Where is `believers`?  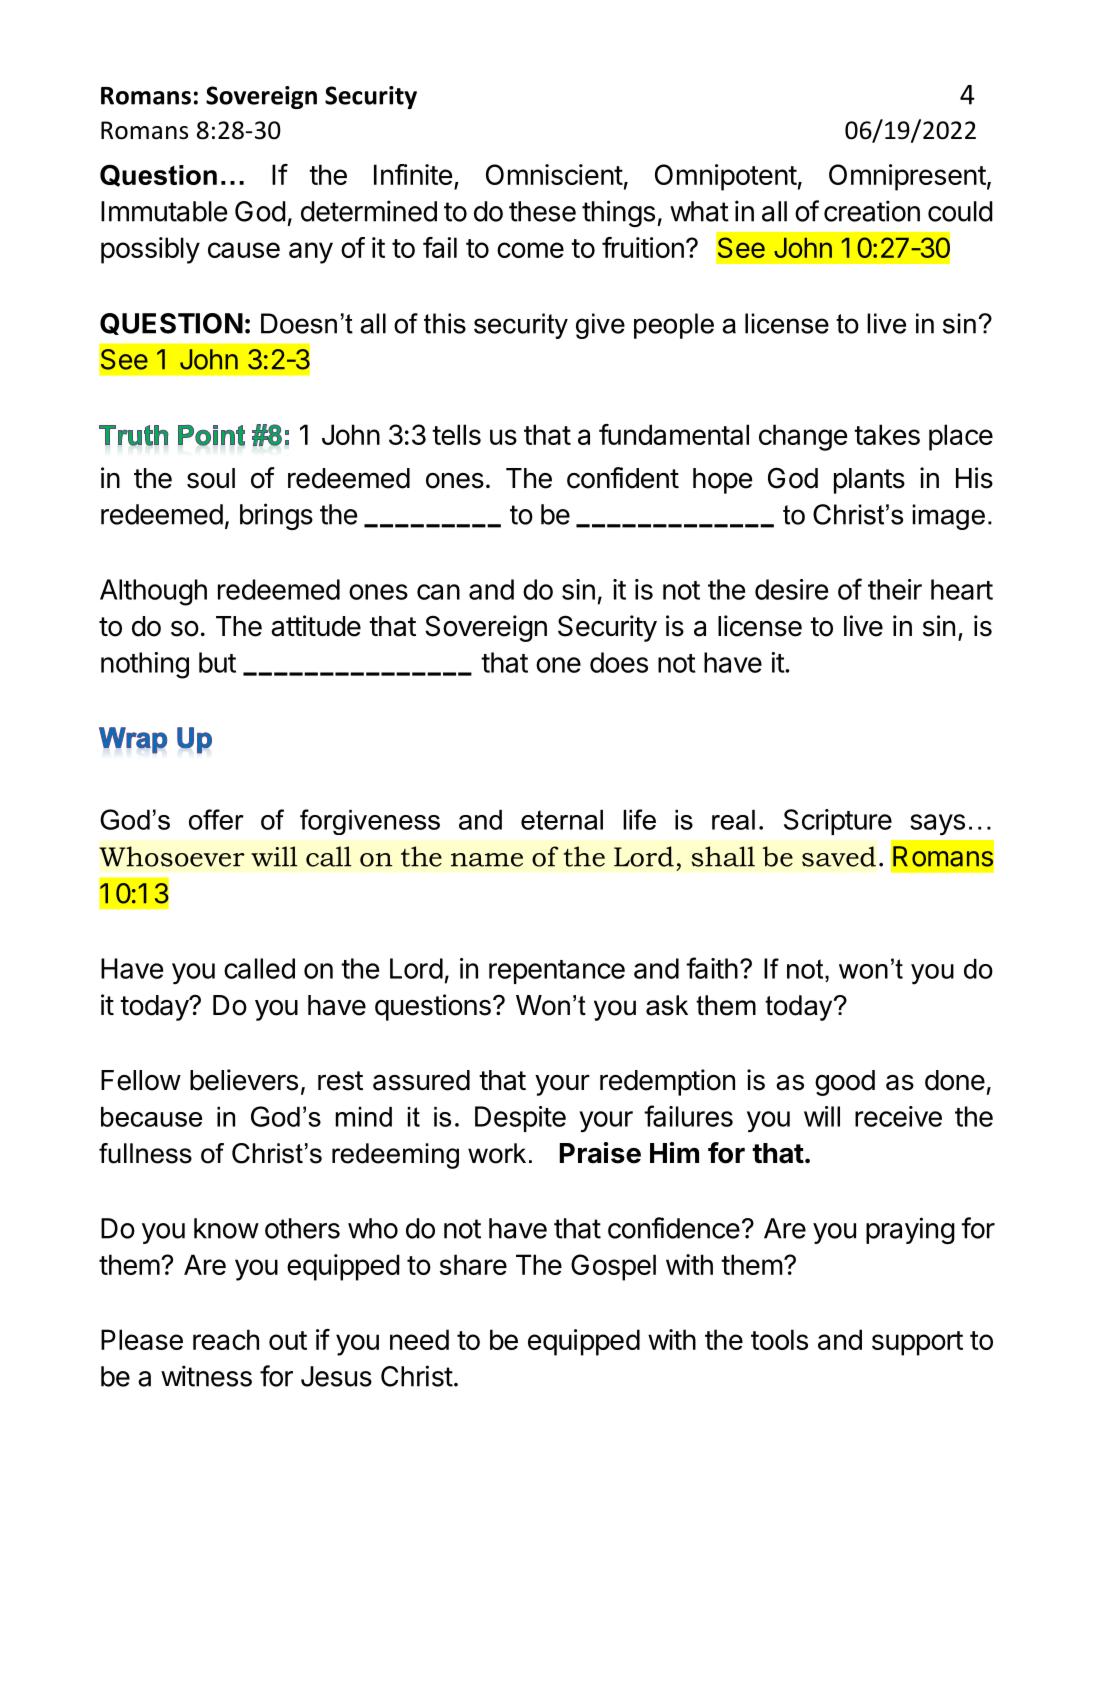
believers is located at coordinates (244, 1080).
